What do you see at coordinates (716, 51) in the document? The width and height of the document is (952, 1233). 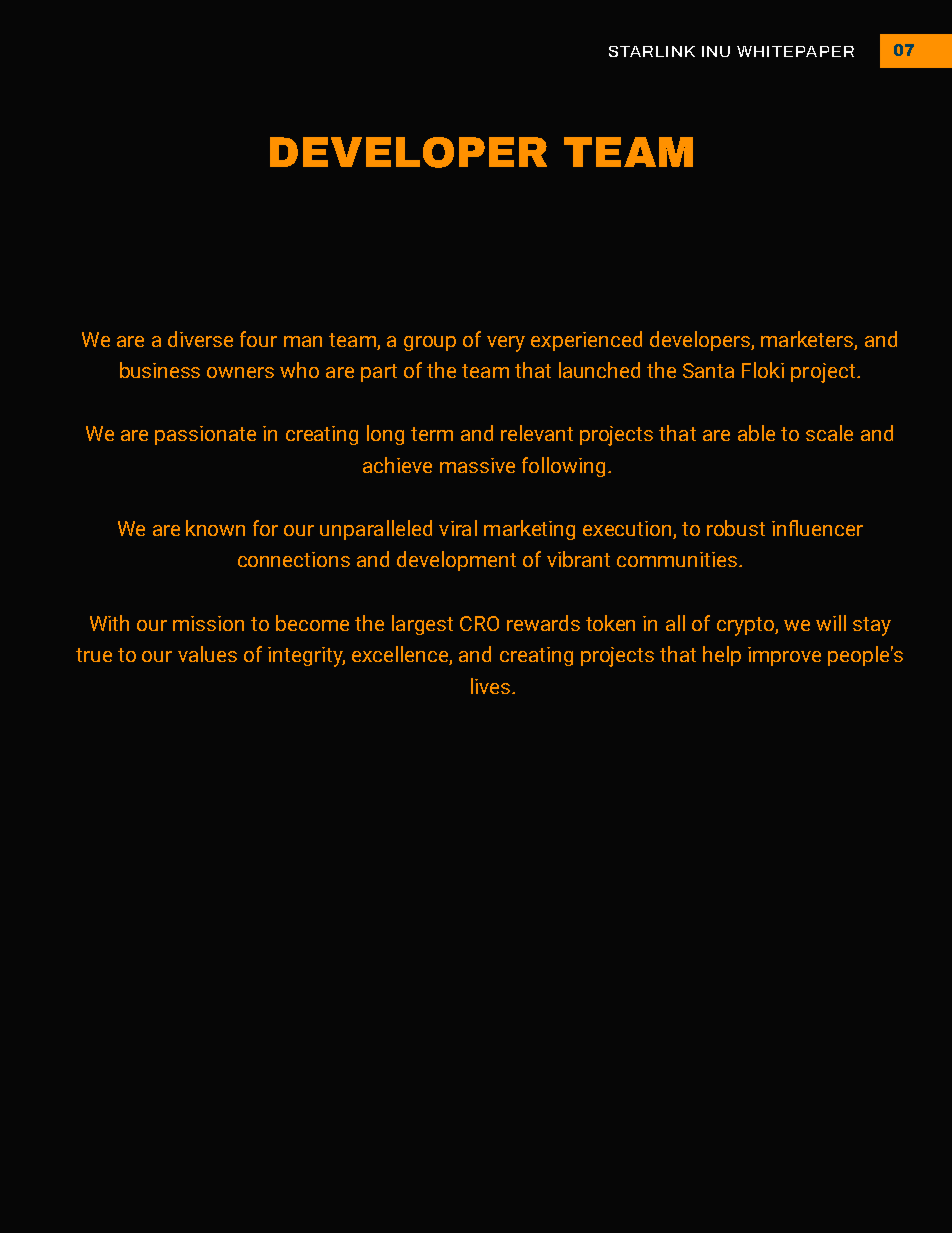 I see `INU` at bounding box center [716, 51].
